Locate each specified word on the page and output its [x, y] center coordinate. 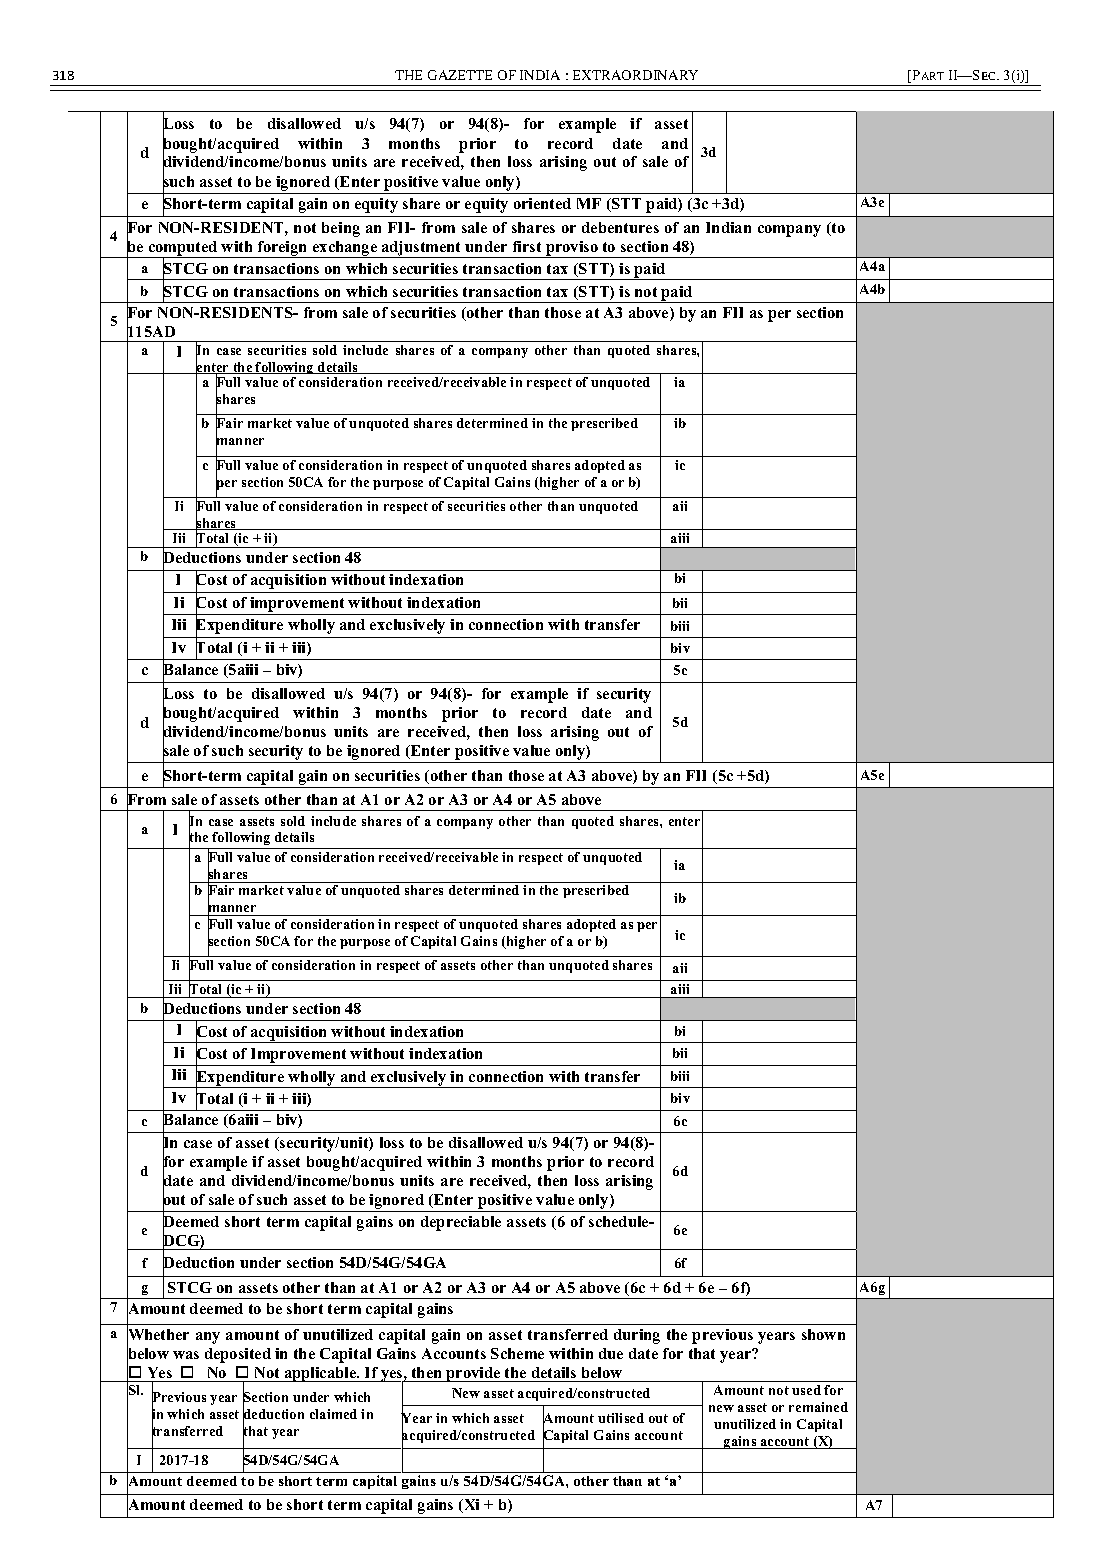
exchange [345, 249]
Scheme [517, 1353]
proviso [572, 249]
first [527, 246]
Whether [158, 1335]
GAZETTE [460, 75]
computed [183, 249]
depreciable [461, 1223]
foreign [283, 249]
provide [473, 1374]
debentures [620, 227]
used [806, 1390]
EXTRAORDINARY [635, 75]
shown [823, 1334]
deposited [238, 1355]
